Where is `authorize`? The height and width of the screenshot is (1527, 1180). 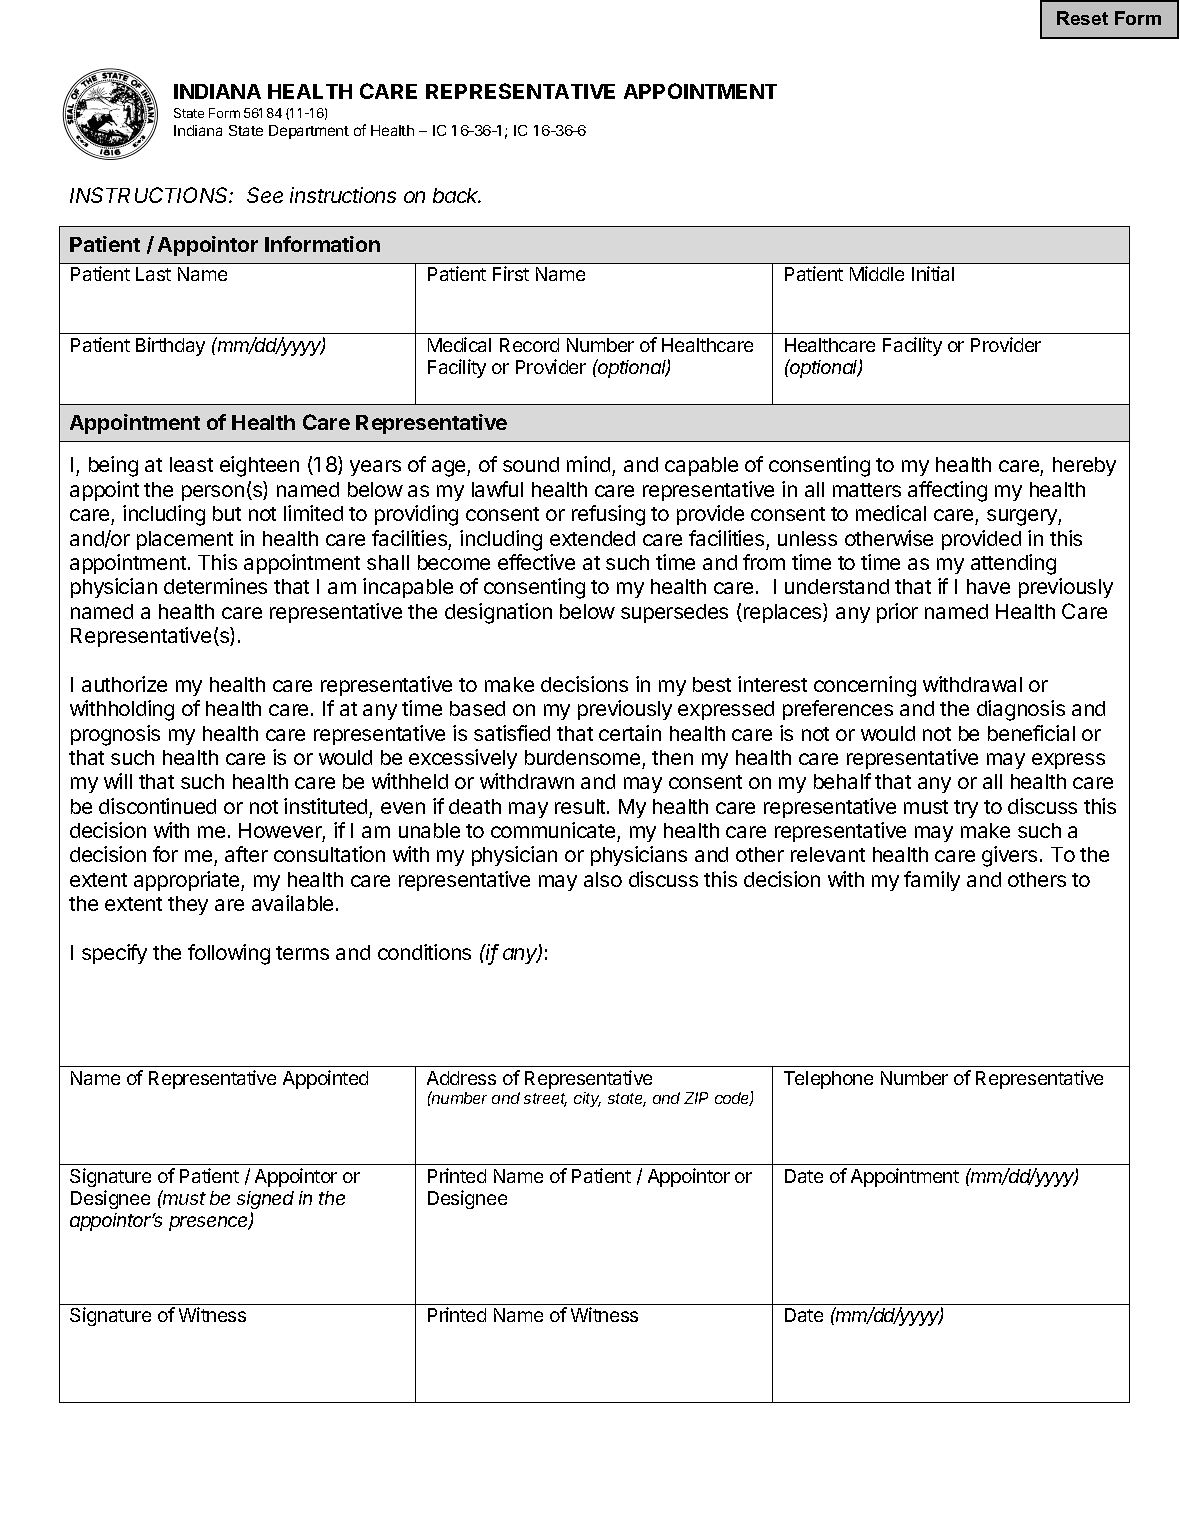
authorize is located at coordinates (124, 684).
